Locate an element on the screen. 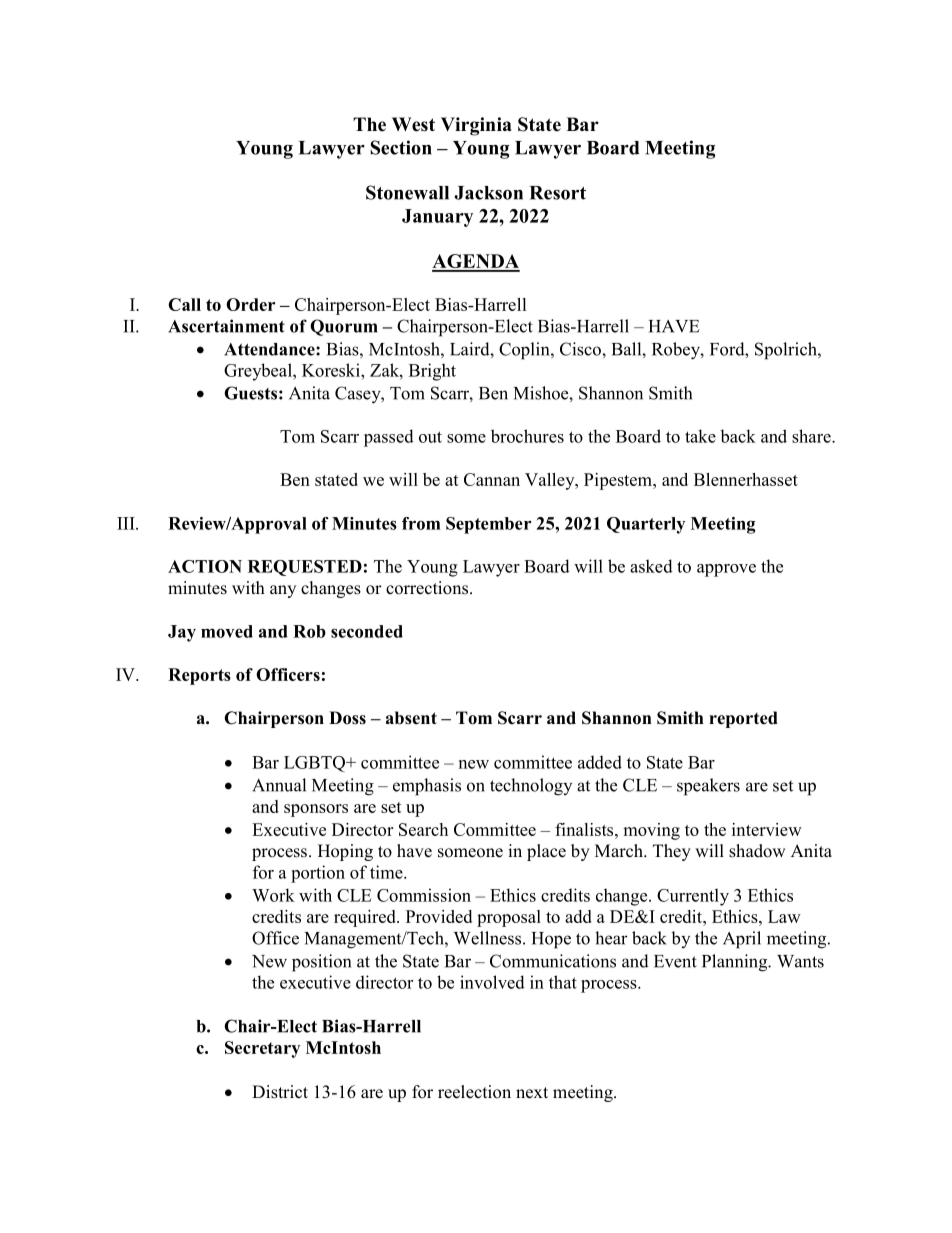  Virginia is located at coordinates (476, 126).
